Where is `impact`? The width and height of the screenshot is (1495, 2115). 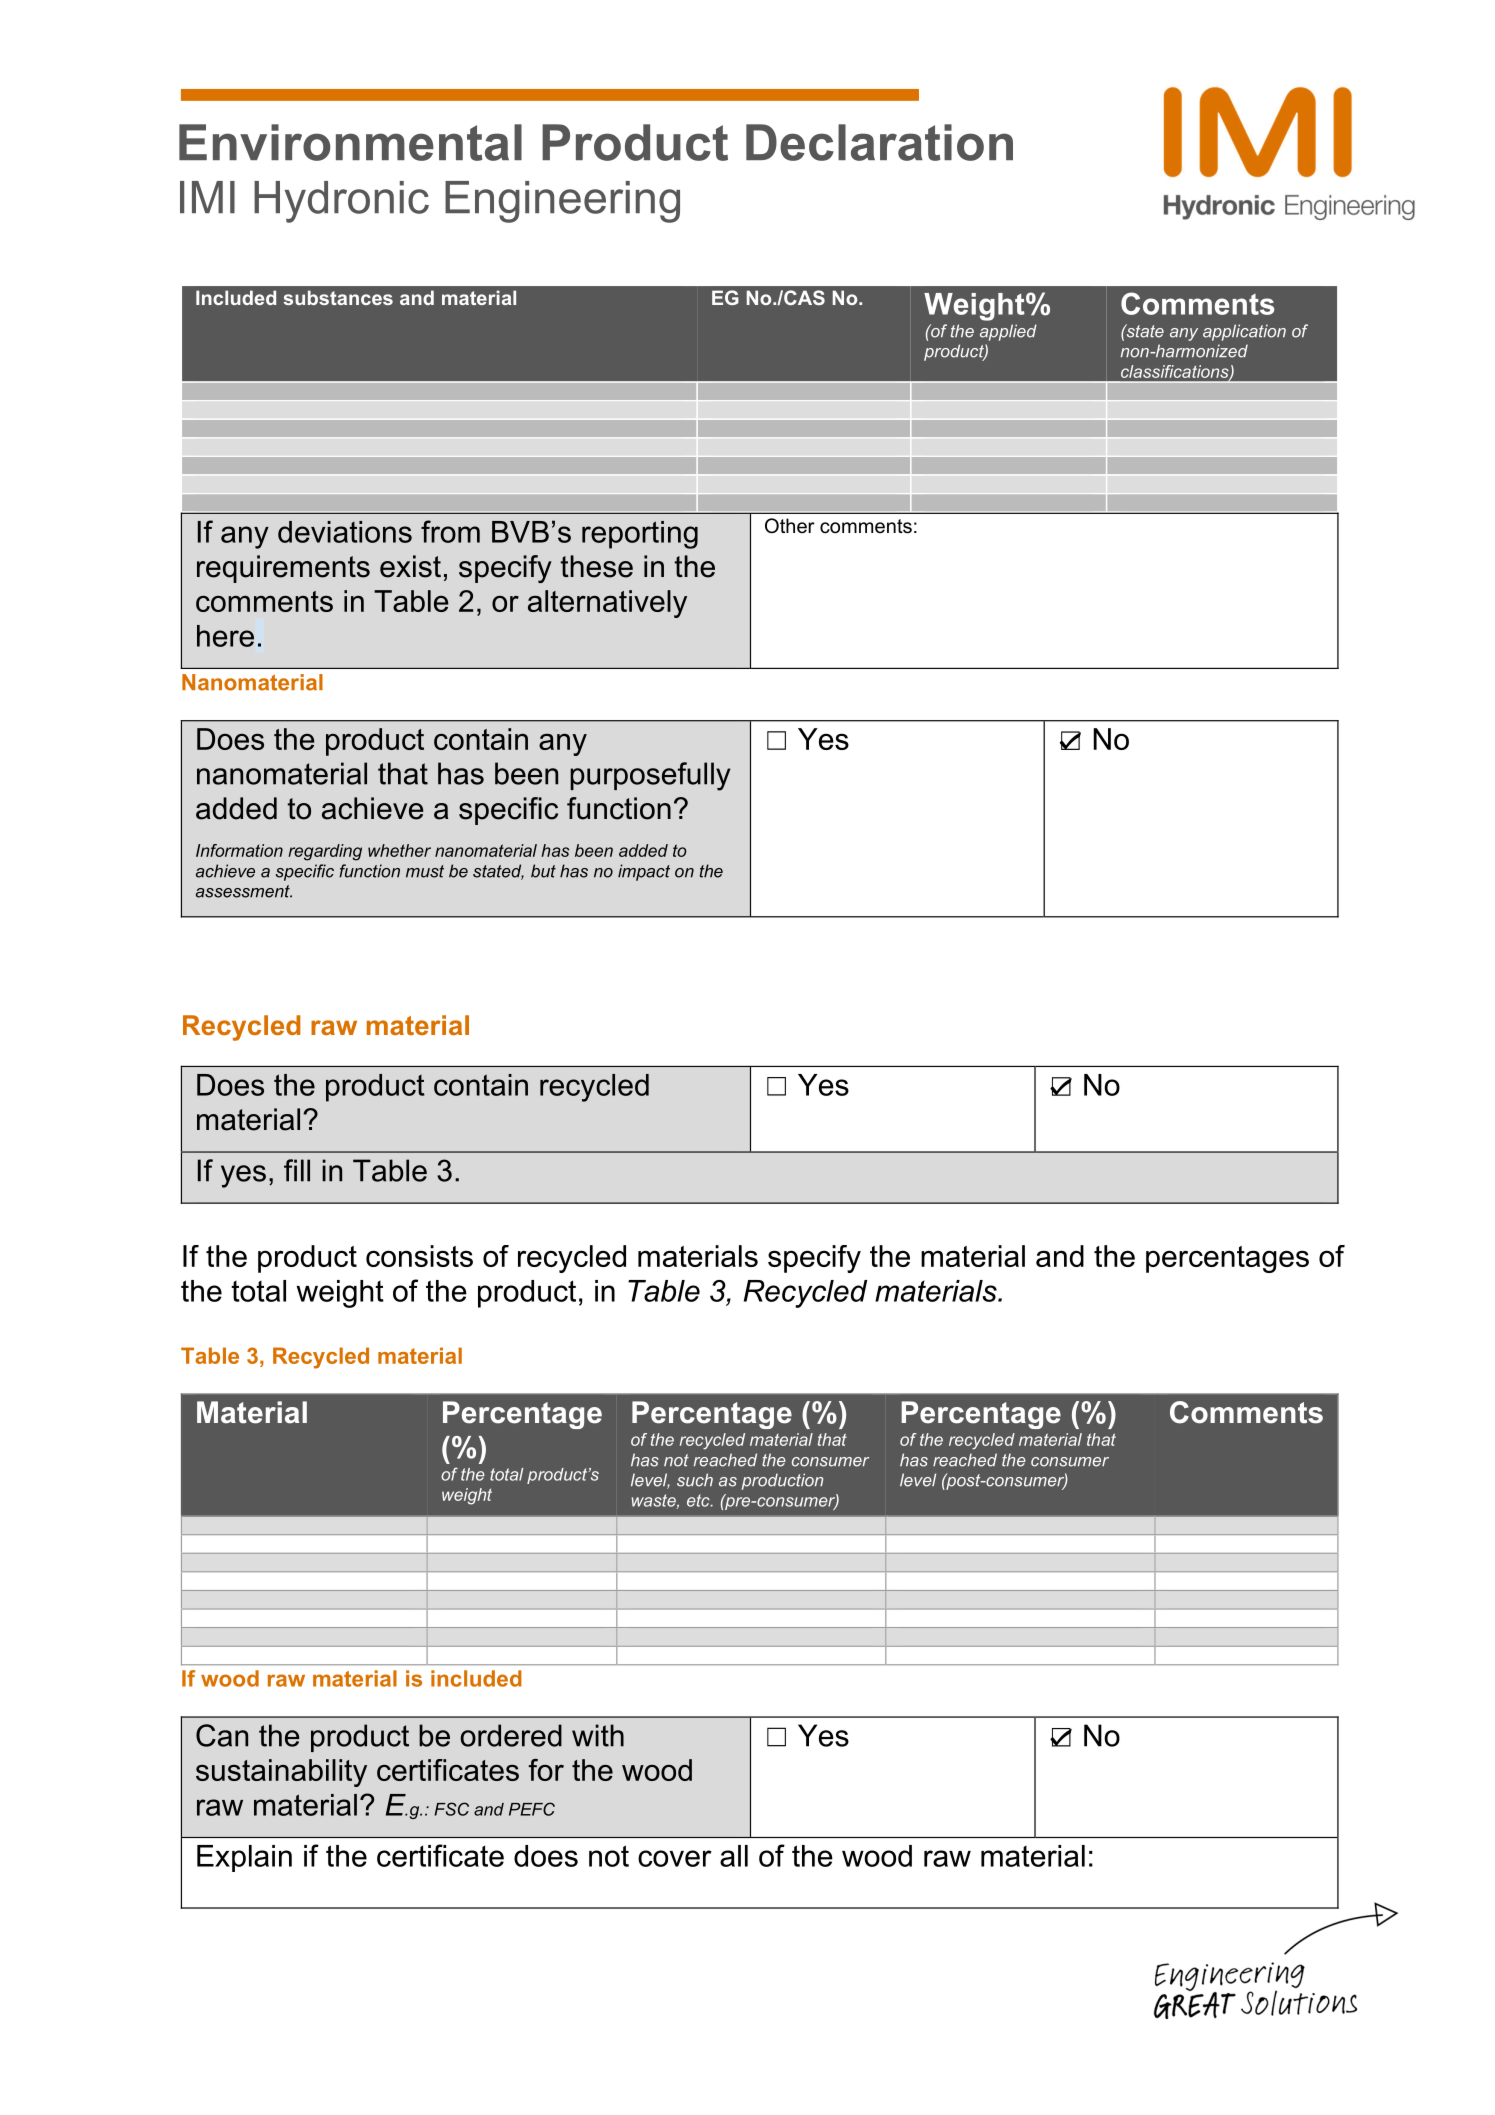 impact is located at coordinates (644, 872).
